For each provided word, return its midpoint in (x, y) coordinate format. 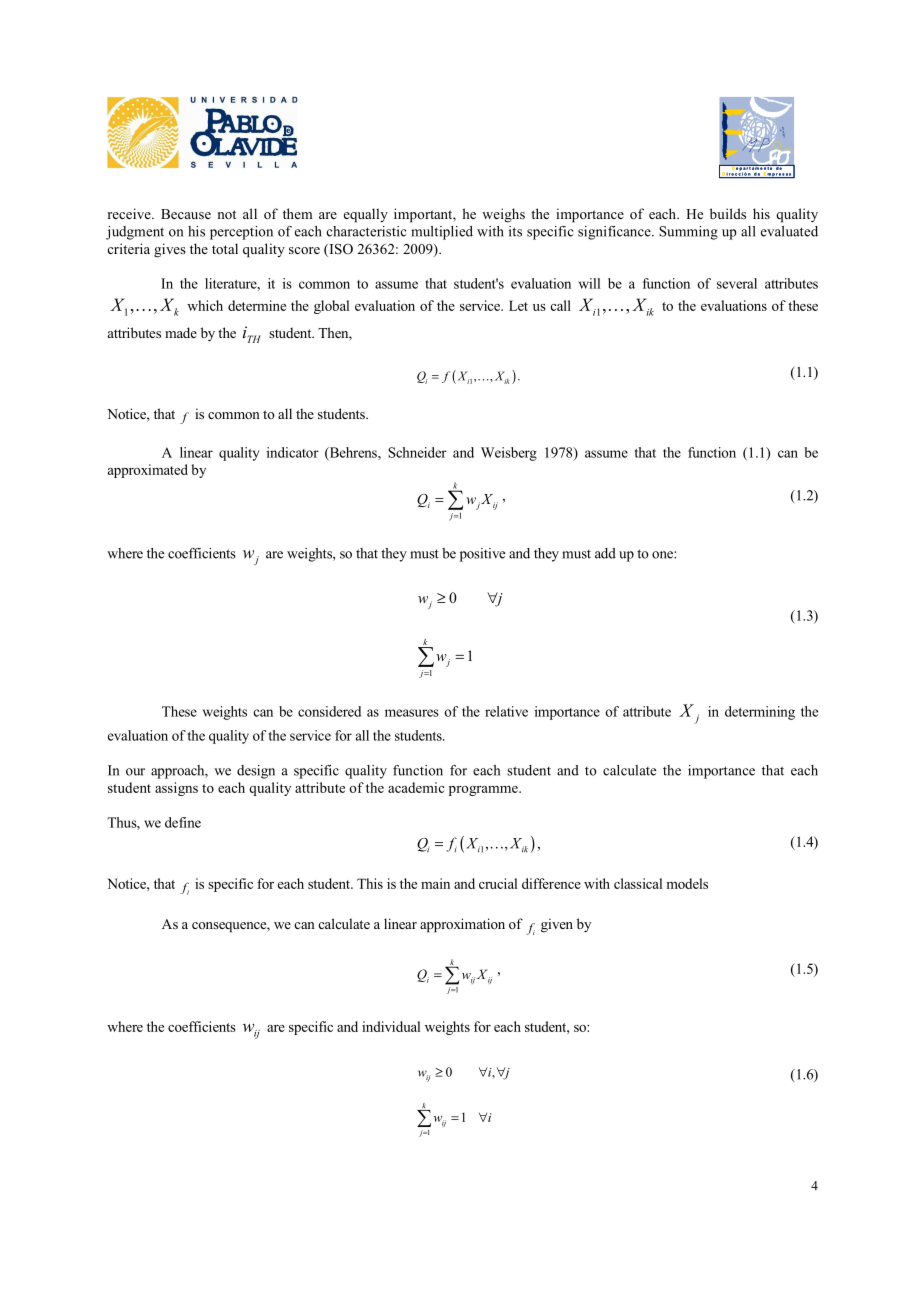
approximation (462, 925)
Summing (688, 233)
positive (482, 555)
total (225, 248)
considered (329, 711)
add (605, 553)
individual (391, 1026)
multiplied (442, 233)
